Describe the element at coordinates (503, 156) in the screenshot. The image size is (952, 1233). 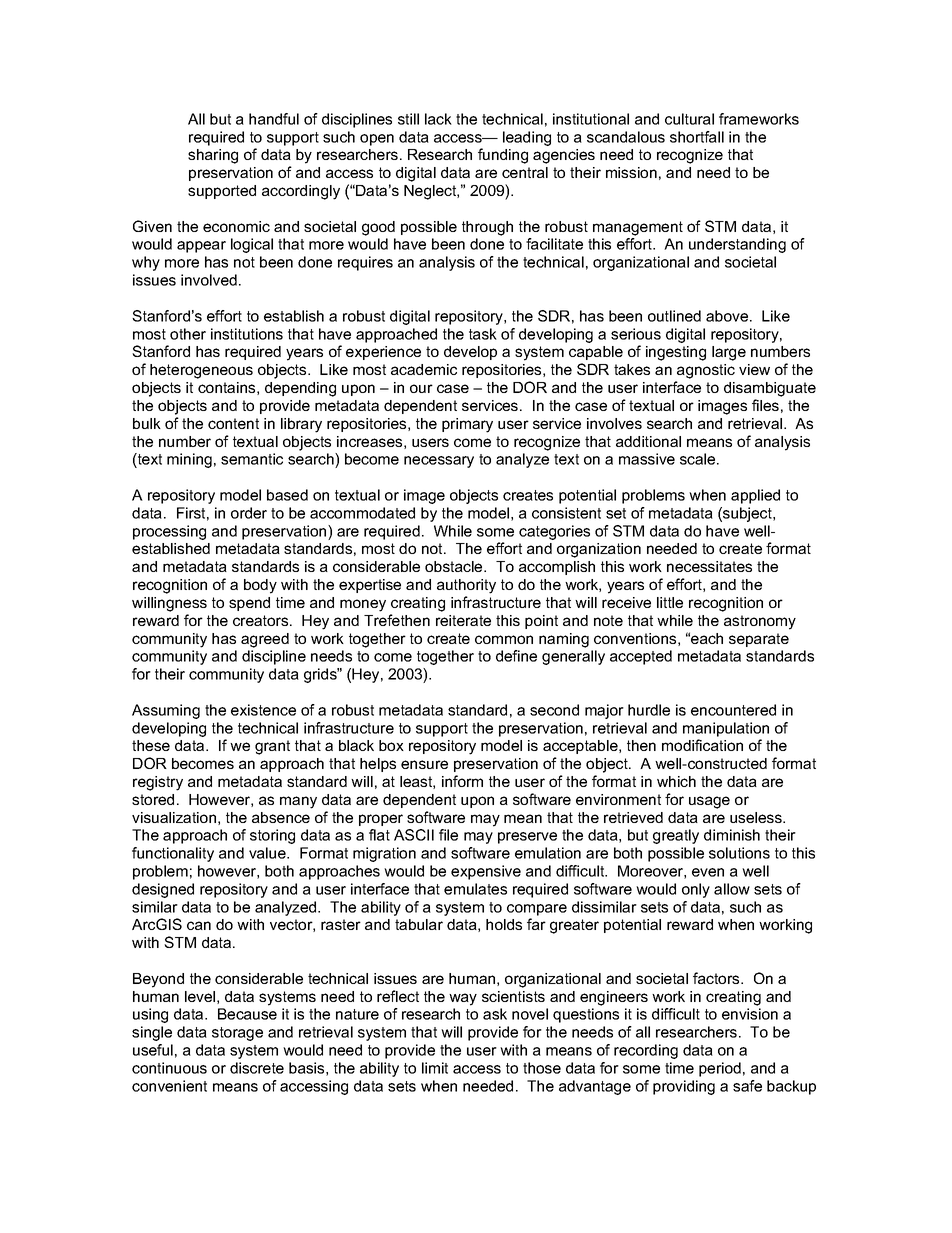
I see `funding` at that location.
